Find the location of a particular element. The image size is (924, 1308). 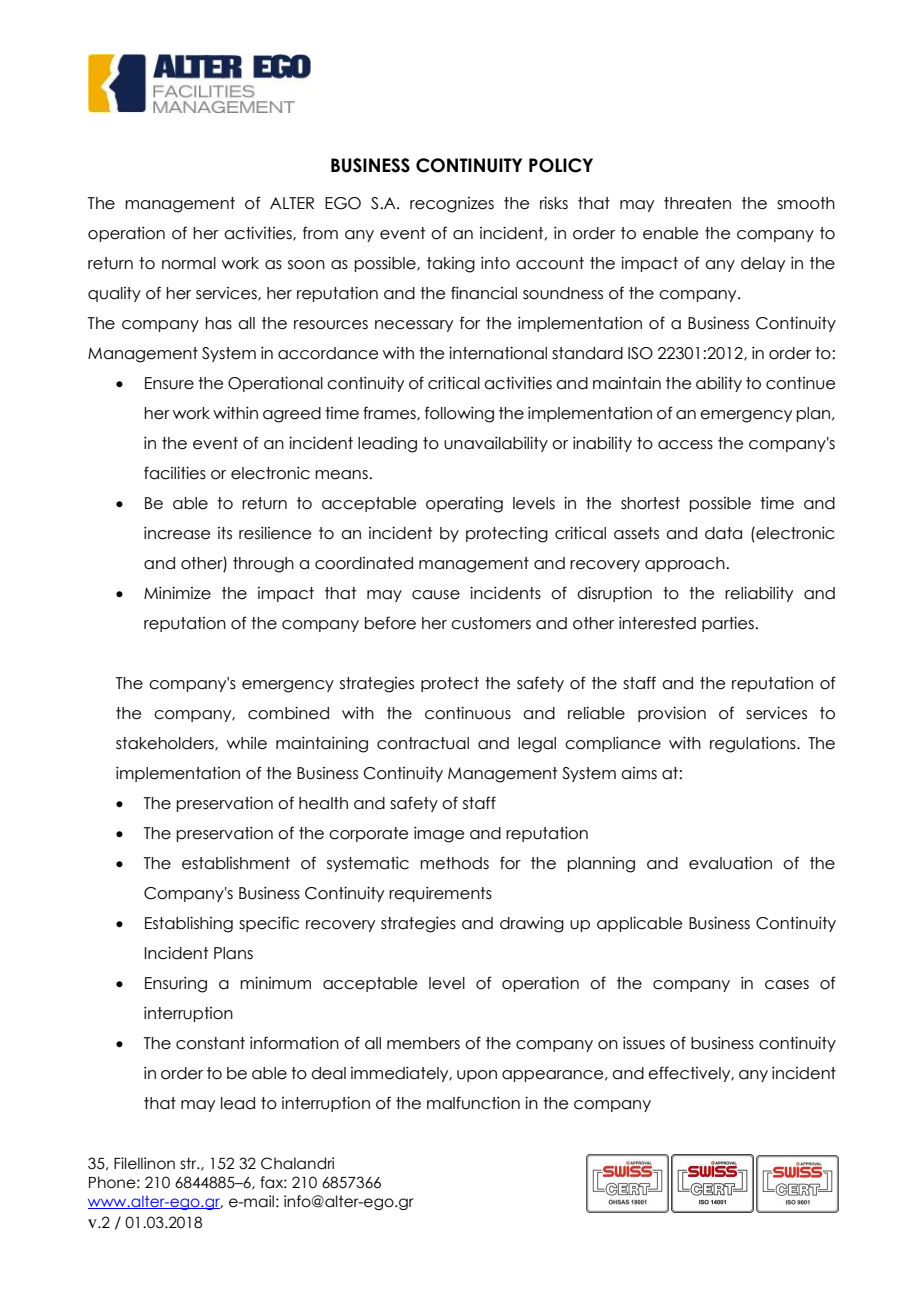

Minimize is located at coordinates (177, 593).
